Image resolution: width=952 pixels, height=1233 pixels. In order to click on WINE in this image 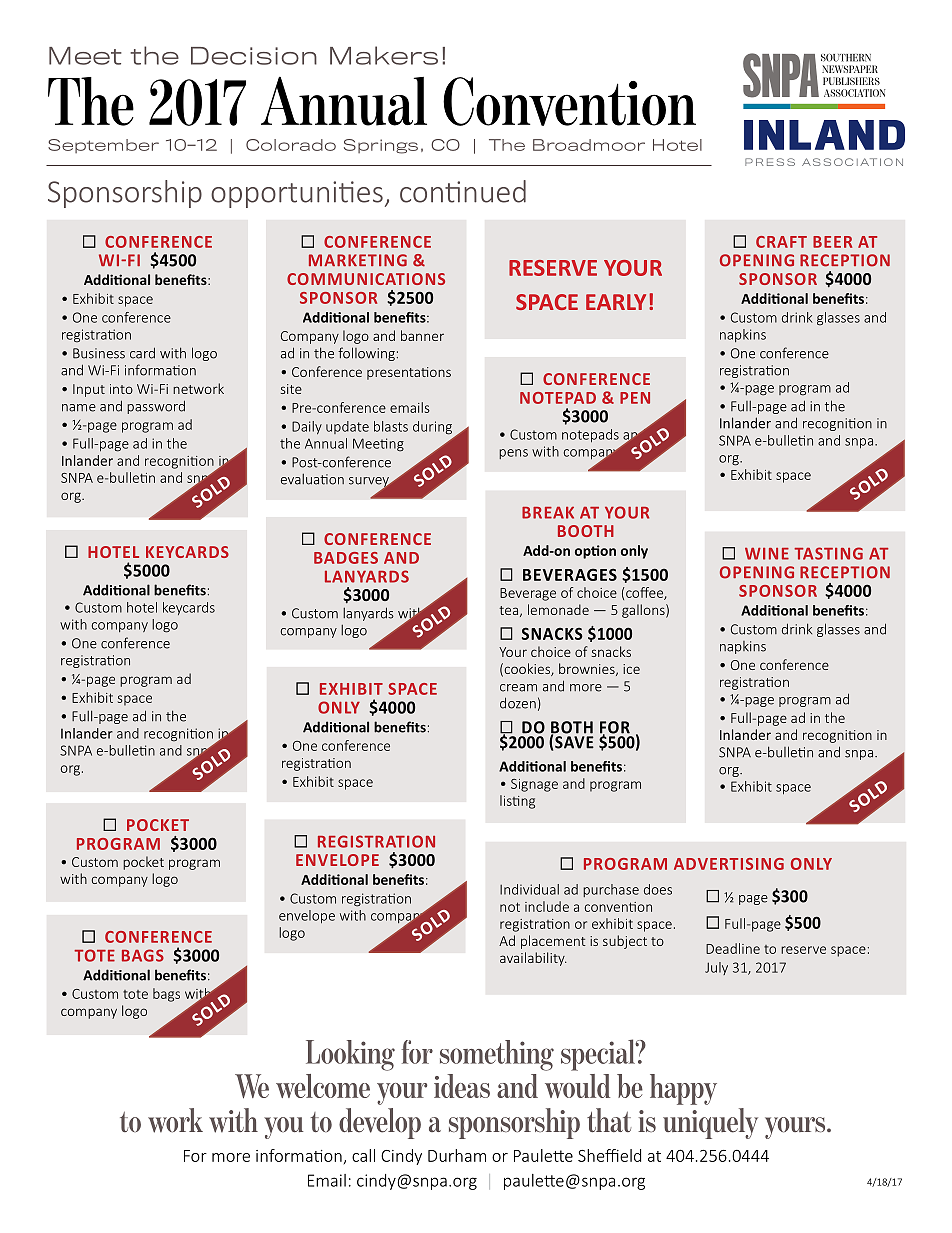, I will do `click(767, 554)`.
